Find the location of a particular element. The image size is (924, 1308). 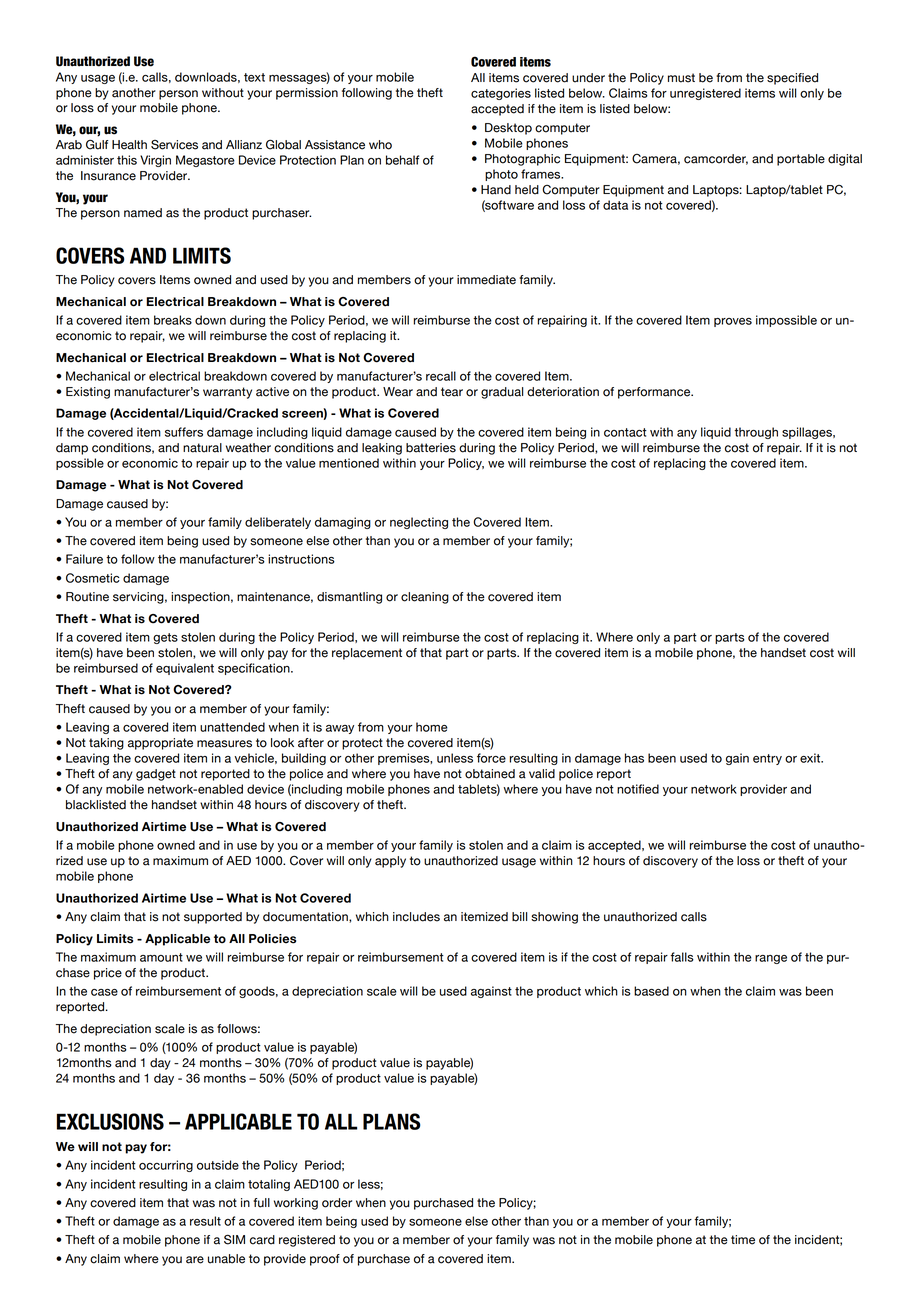

Services is located at coordinates (174, 145).
